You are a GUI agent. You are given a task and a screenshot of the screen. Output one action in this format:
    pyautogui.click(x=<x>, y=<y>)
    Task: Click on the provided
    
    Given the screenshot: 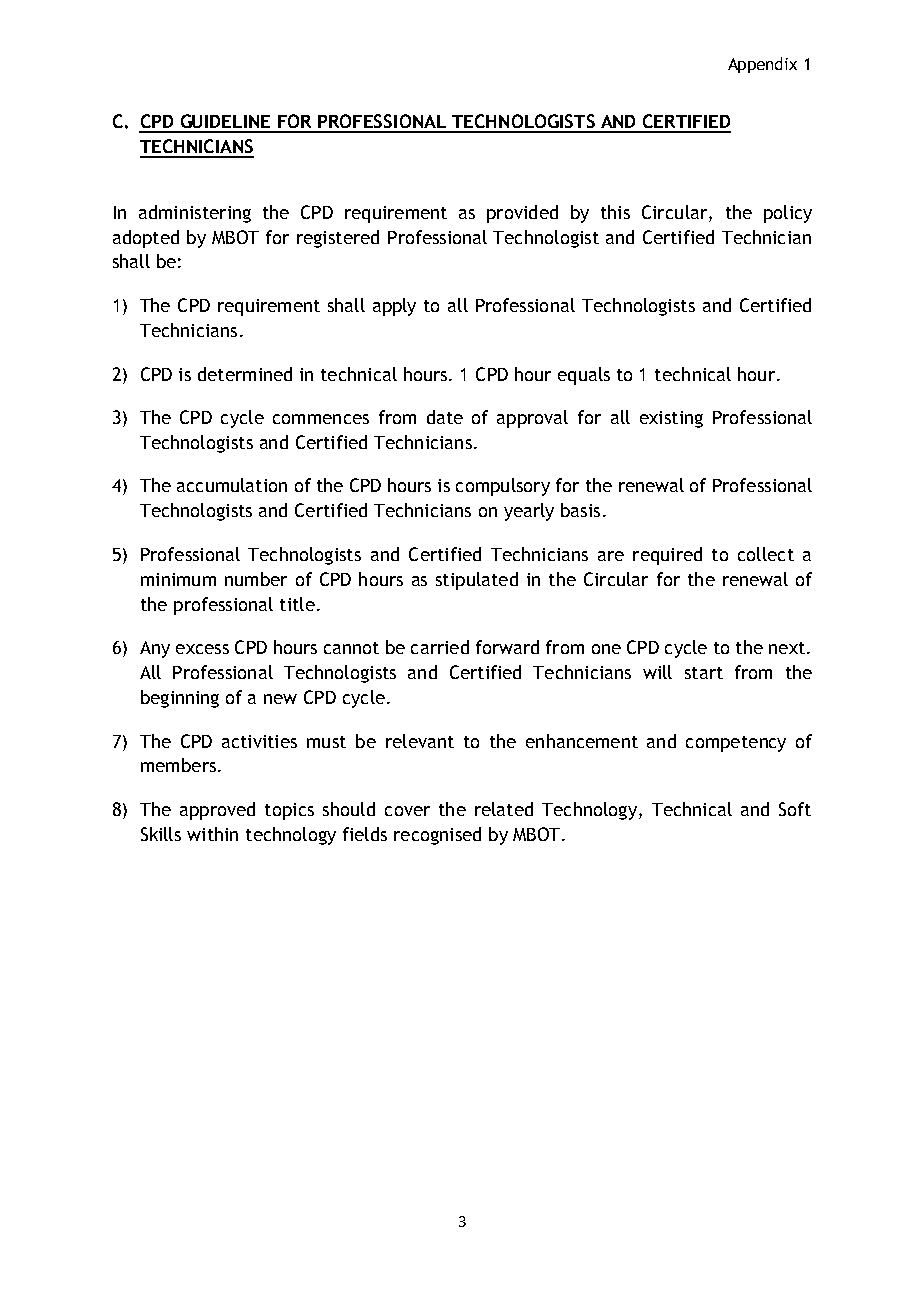 What is the action you would take?
    pyautogui.click(x=522, y=214)
